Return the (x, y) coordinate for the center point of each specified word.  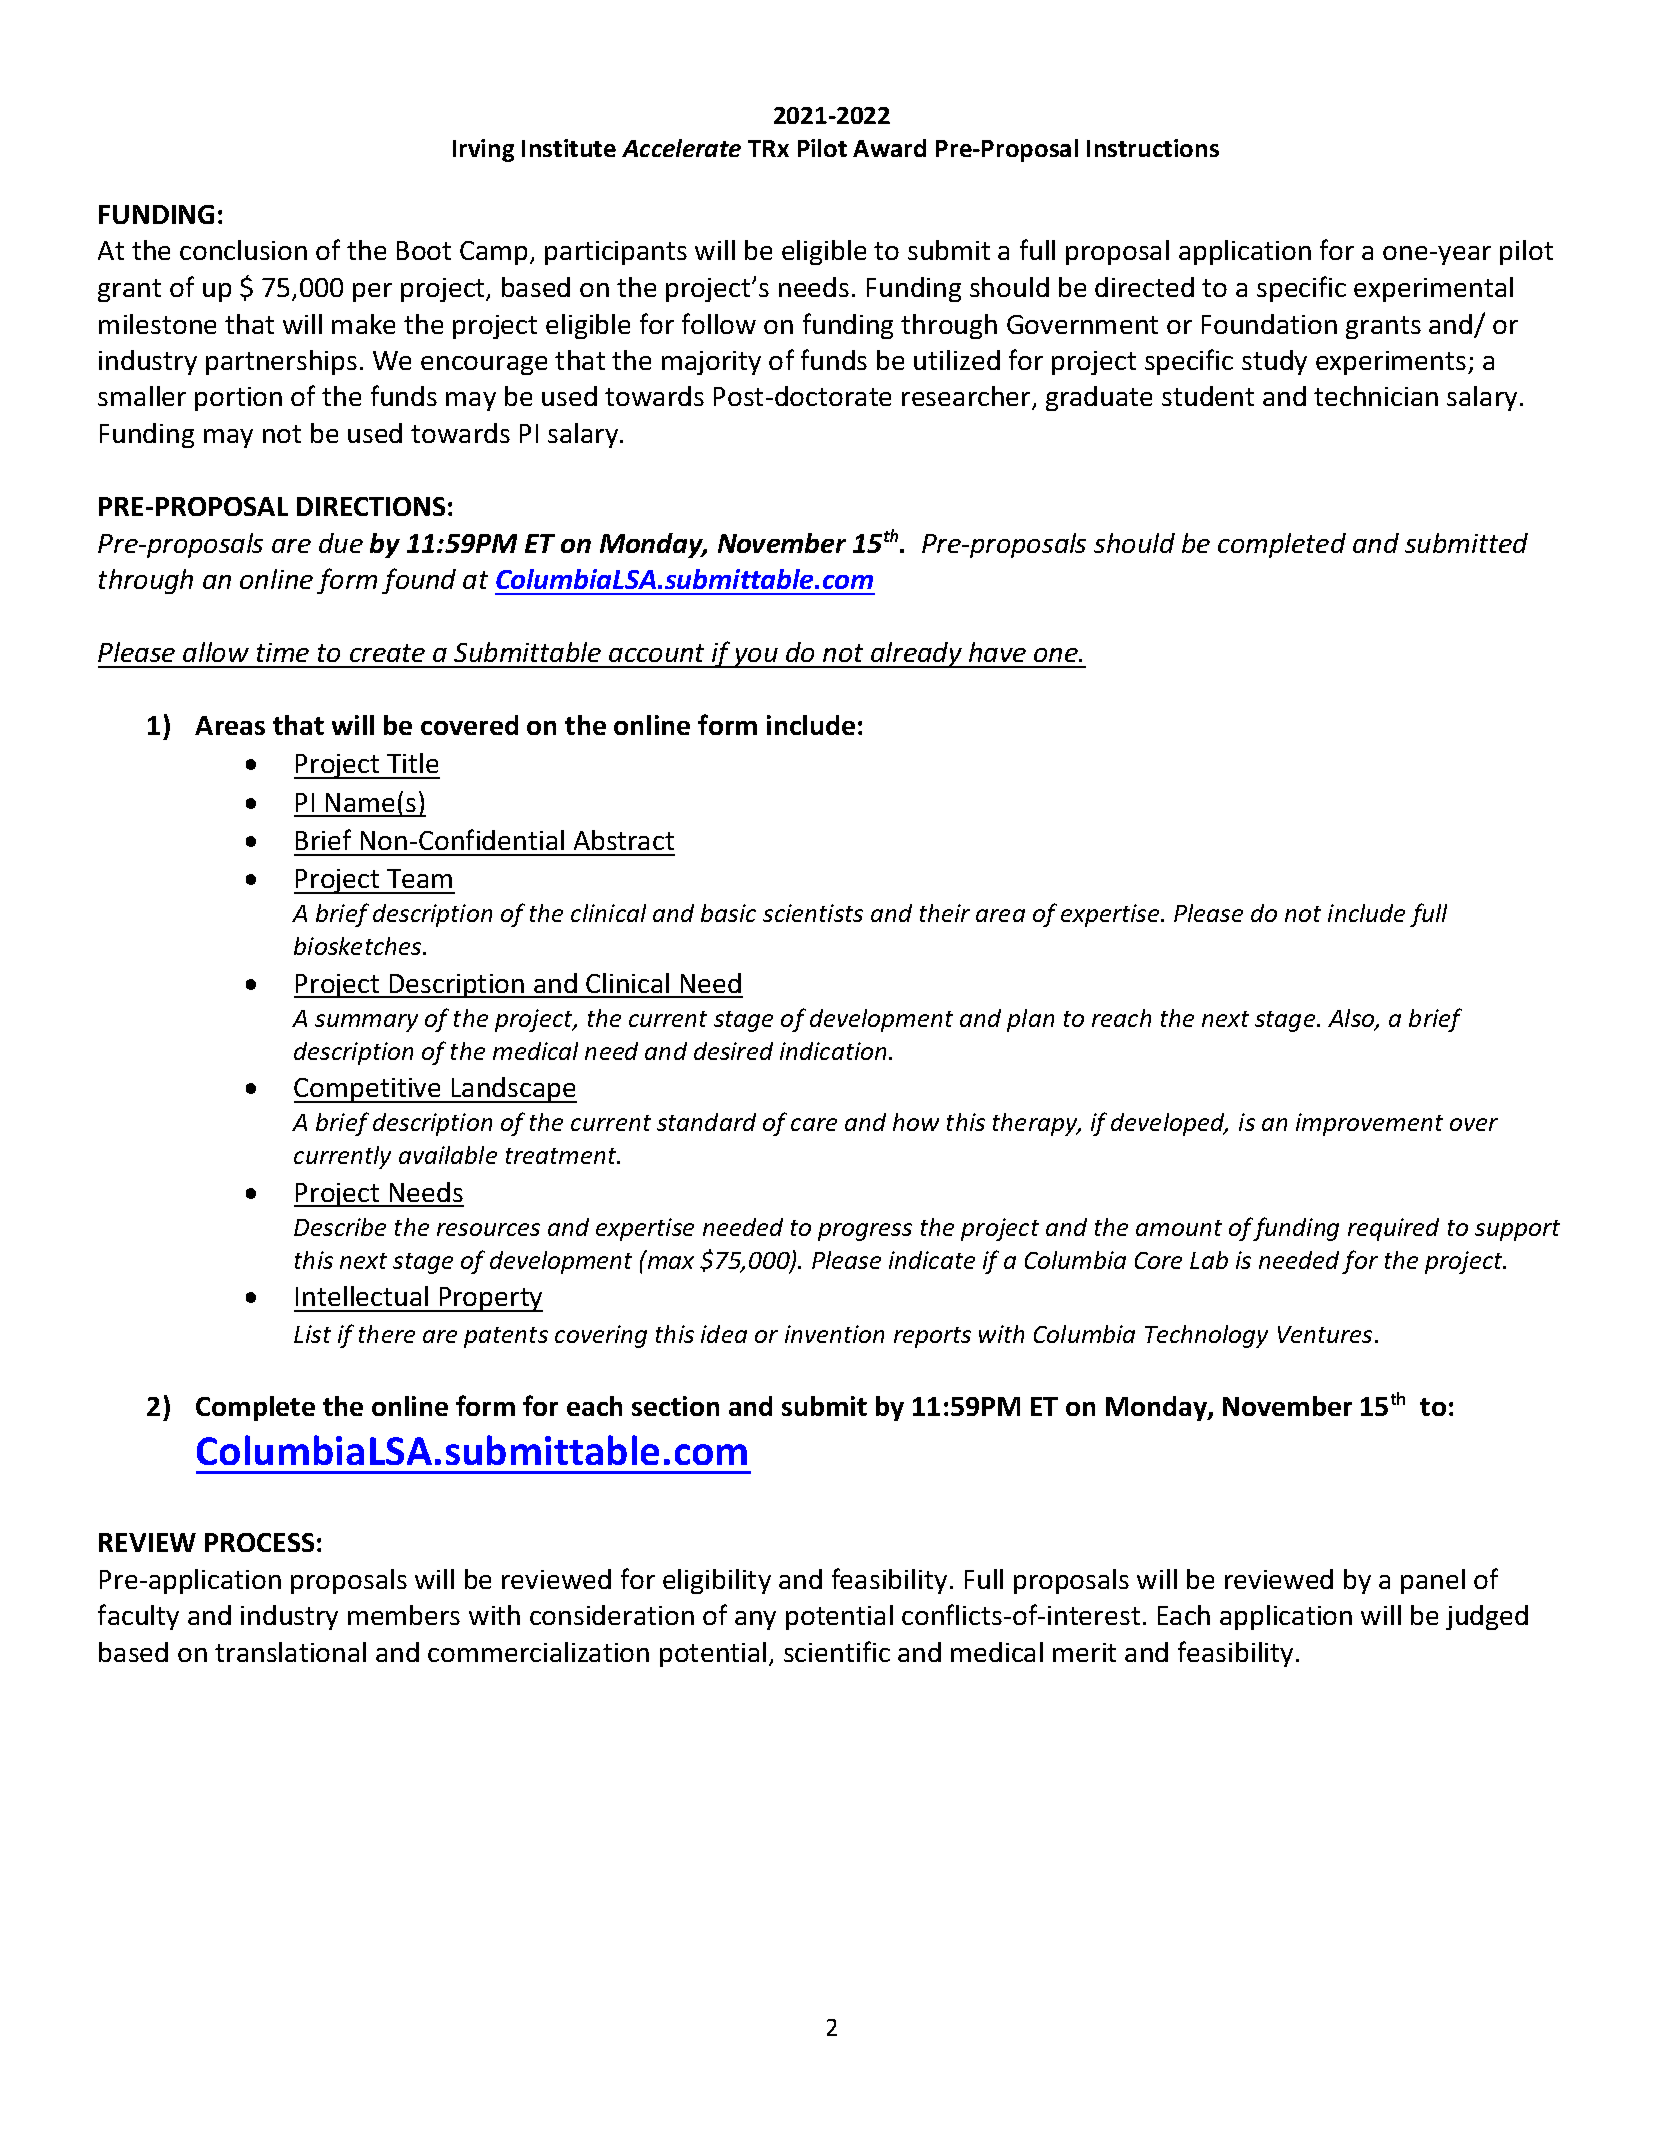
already (916, 655)
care (814, 1124)
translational (290, 1652)
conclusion (243, 250)
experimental (1433, 289)
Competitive (369, 1090)
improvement (1369, 1124)
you (756, 658)
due (341, 543)
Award (889, 148)
